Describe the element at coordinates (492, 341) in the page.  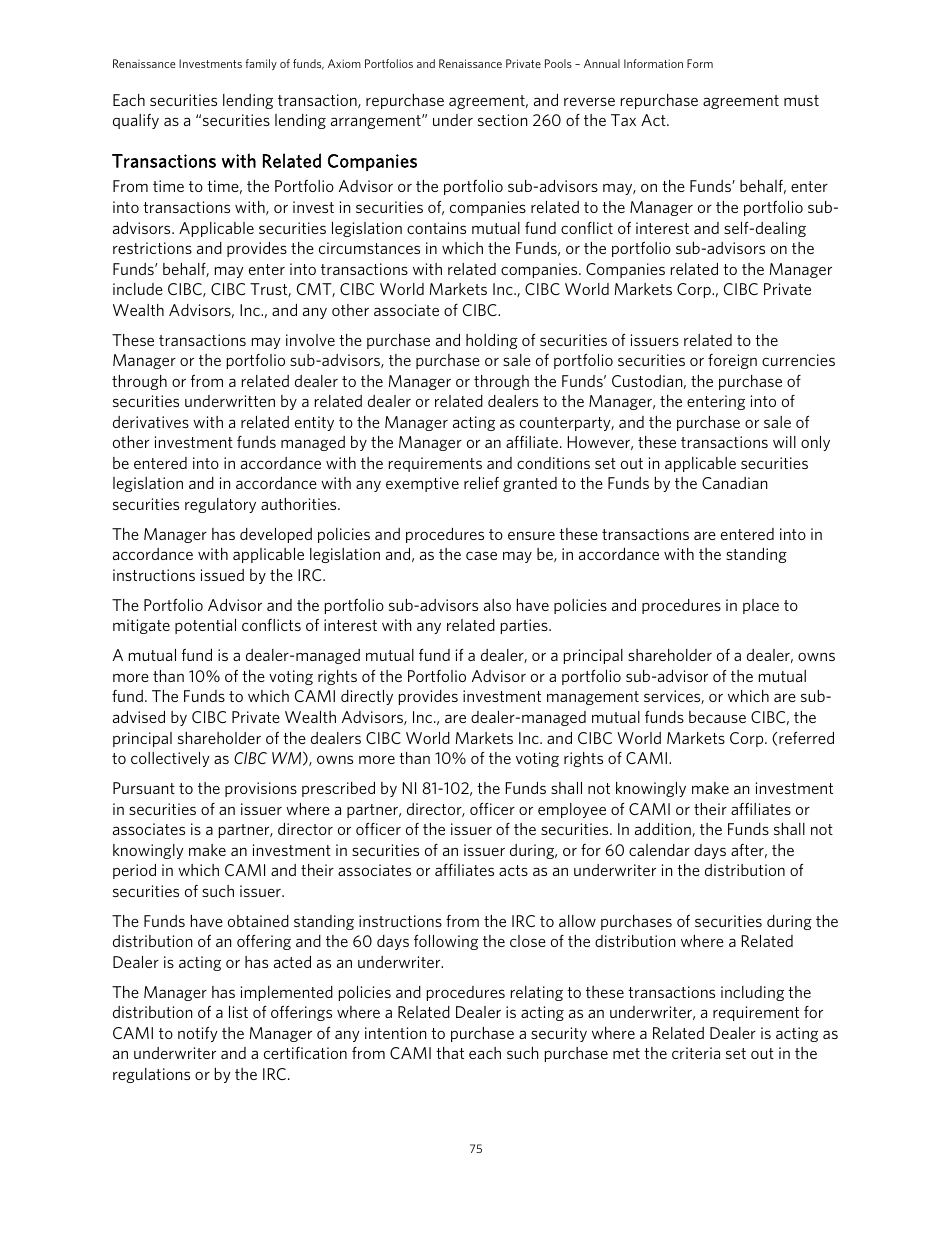
I see `holding` at that location.
